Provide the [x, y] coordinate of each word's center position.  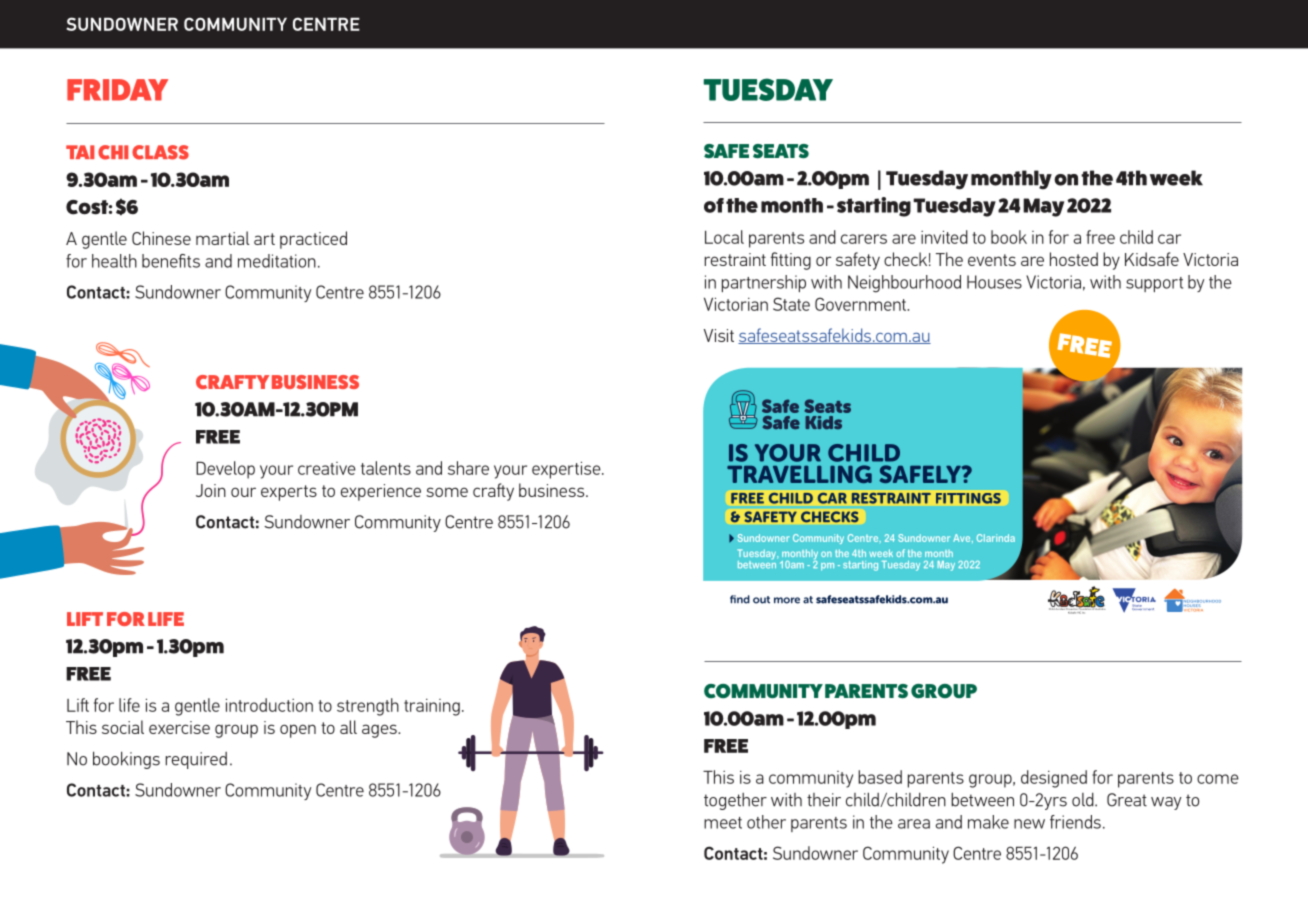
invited [944, 237]
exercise [179, 727]
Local [724, 237]
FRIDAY [117, 90]
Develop [225, 470]
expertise [567, 470]
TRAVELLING [799, 474]
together [735, 801]
